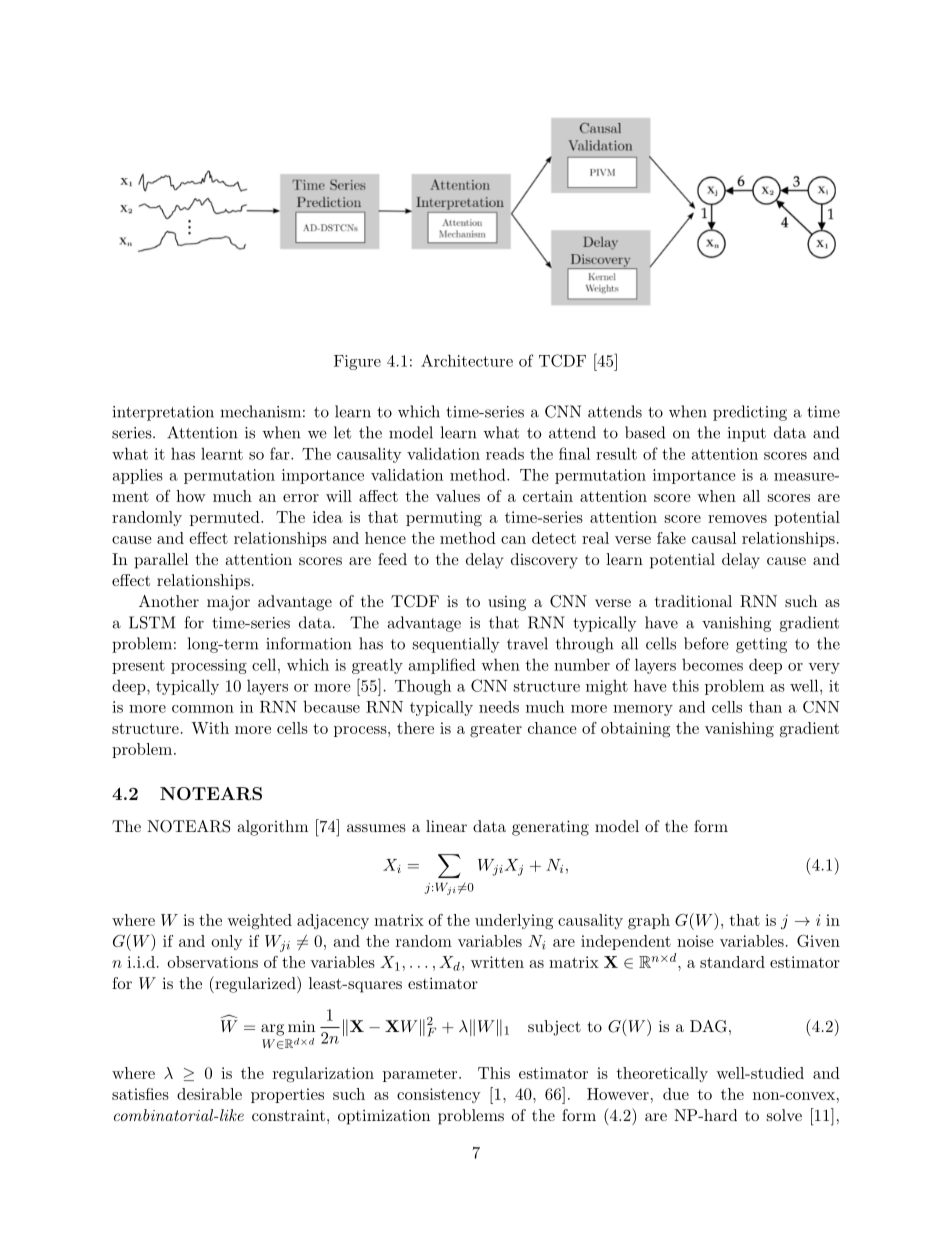  Describe the element at coordinates (514, 922) in the screenshot. I see `underlying` at that location.
